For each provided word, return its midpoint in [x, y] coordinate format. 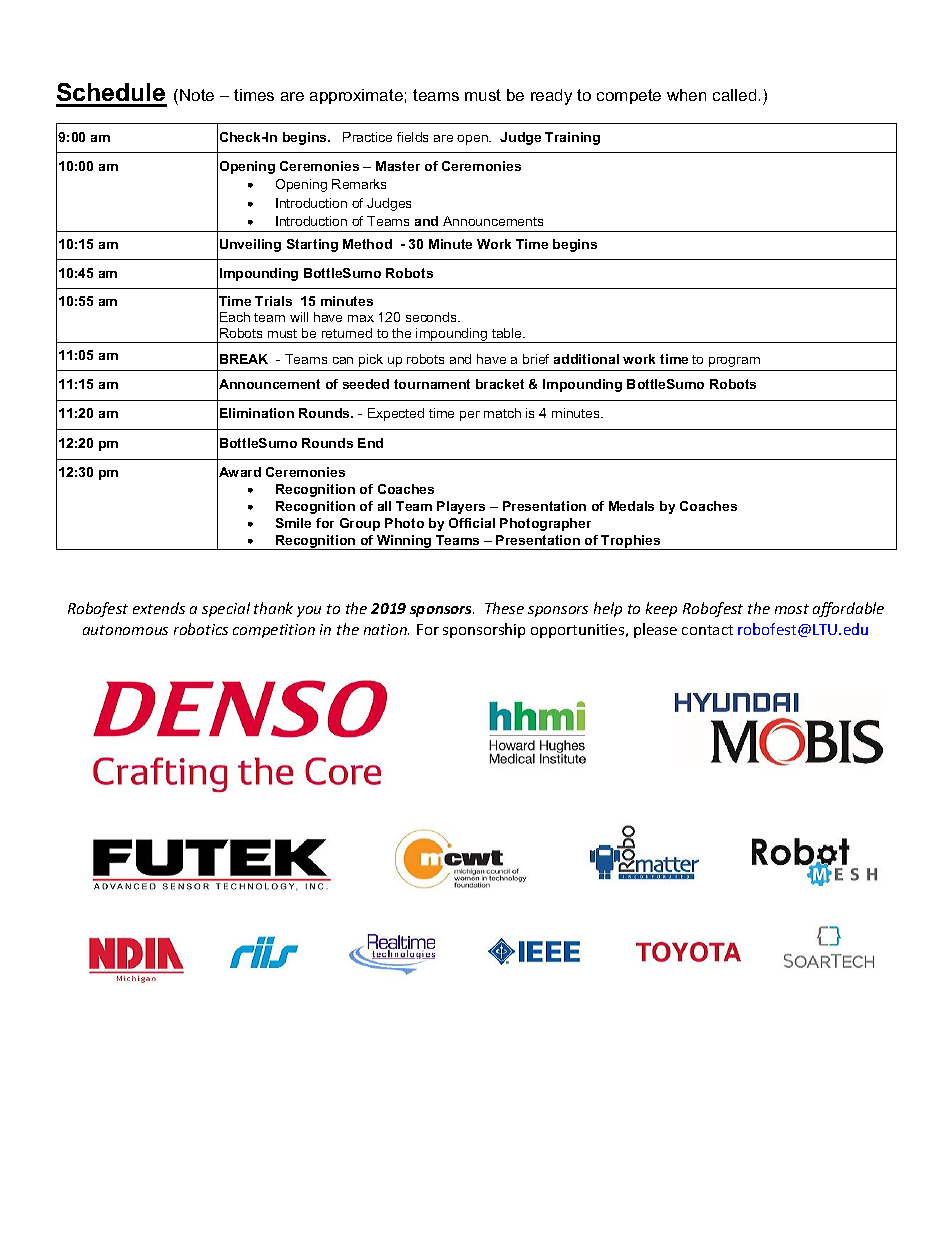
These [504, 608]
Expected [396, 414]
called [734, 95]
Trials [273, 301]
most [792, 609]
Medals [631, 506]
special [226, 609]
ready [551, 97]
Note [197, 95]
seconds [432, 317]
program [734, 362]
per [470, 416]
